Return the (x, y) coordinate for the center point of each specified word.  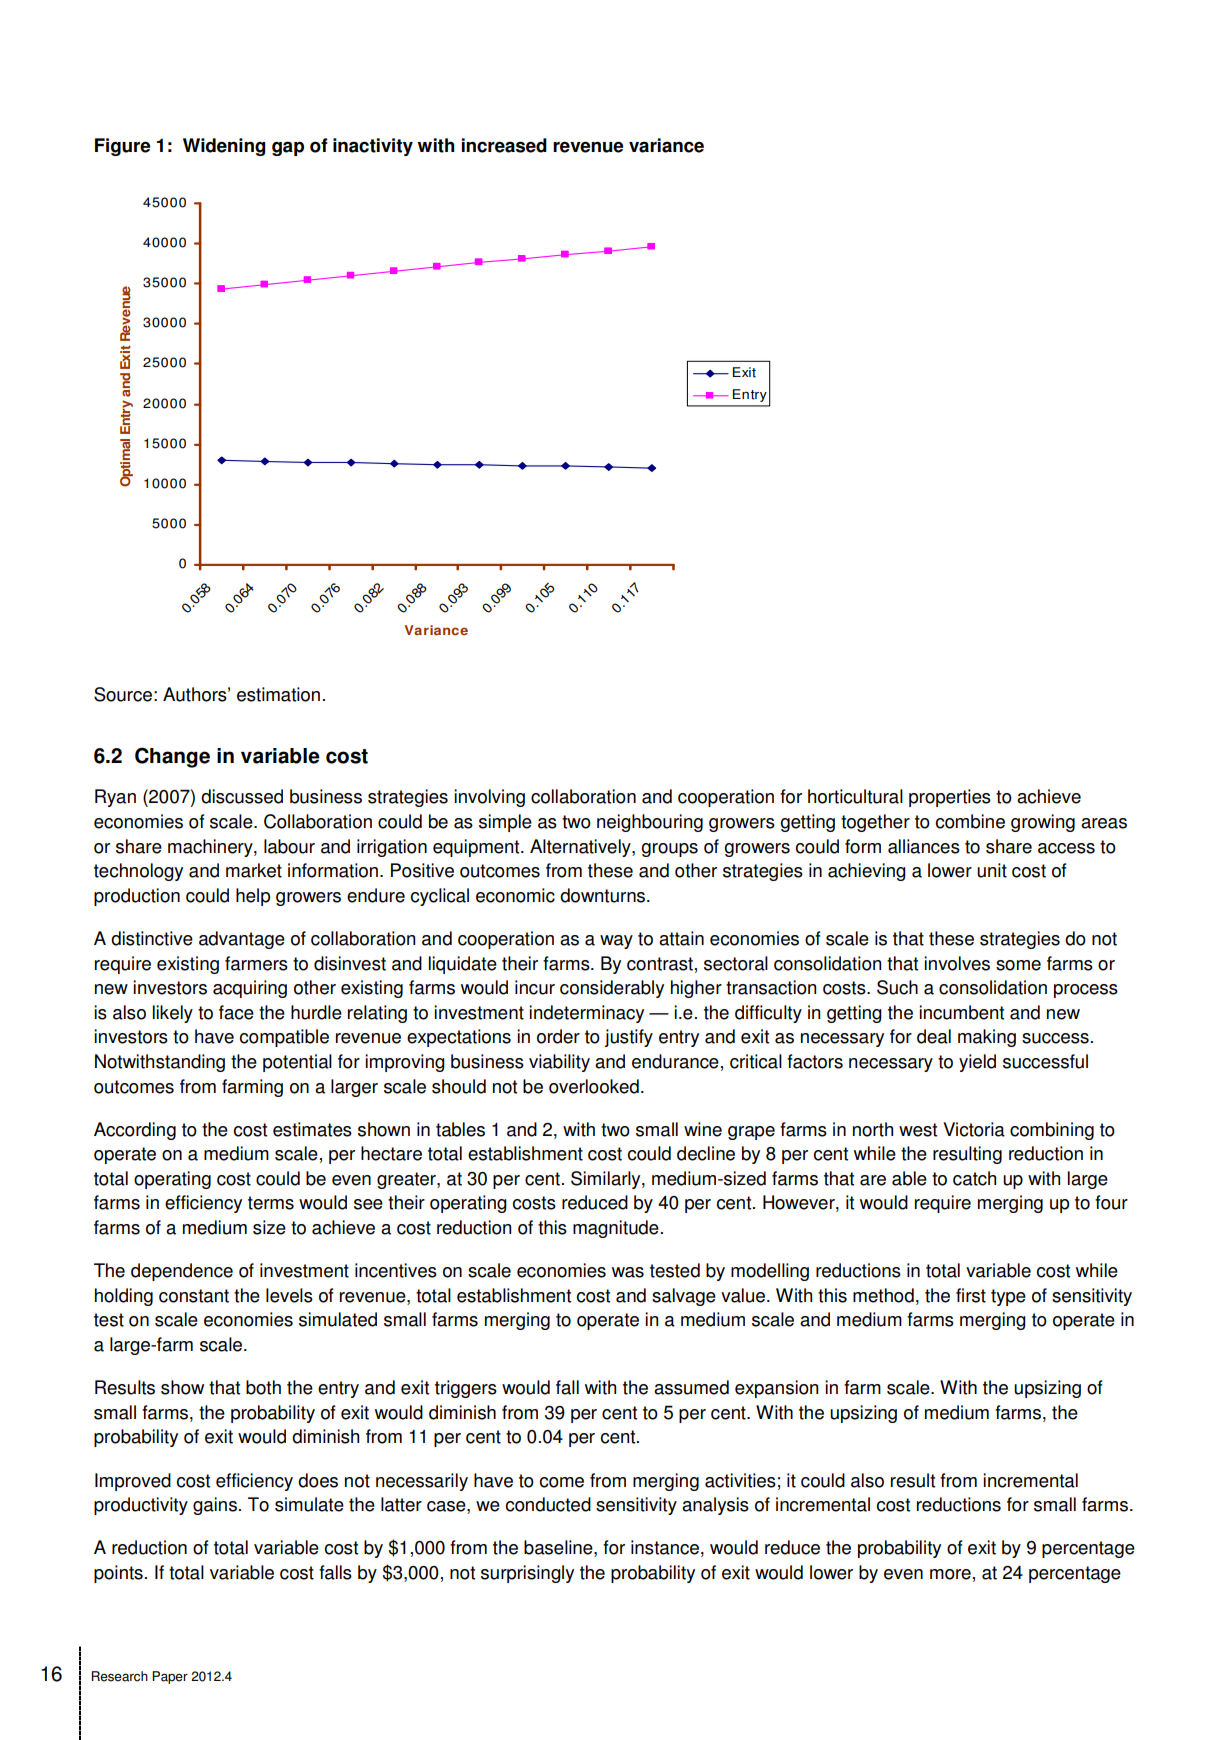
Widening (224, 147)
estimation (278, 694)
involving (489, 798)
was (628, 1272)
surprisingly (527, 1574)
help (253, 897)
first (971, 1295)
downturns (604, 895)
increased (504, 145)
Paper (170, 1677)
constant (194, 1296)
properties (950, 798)
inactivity (373, 147)
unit (992, 870)
